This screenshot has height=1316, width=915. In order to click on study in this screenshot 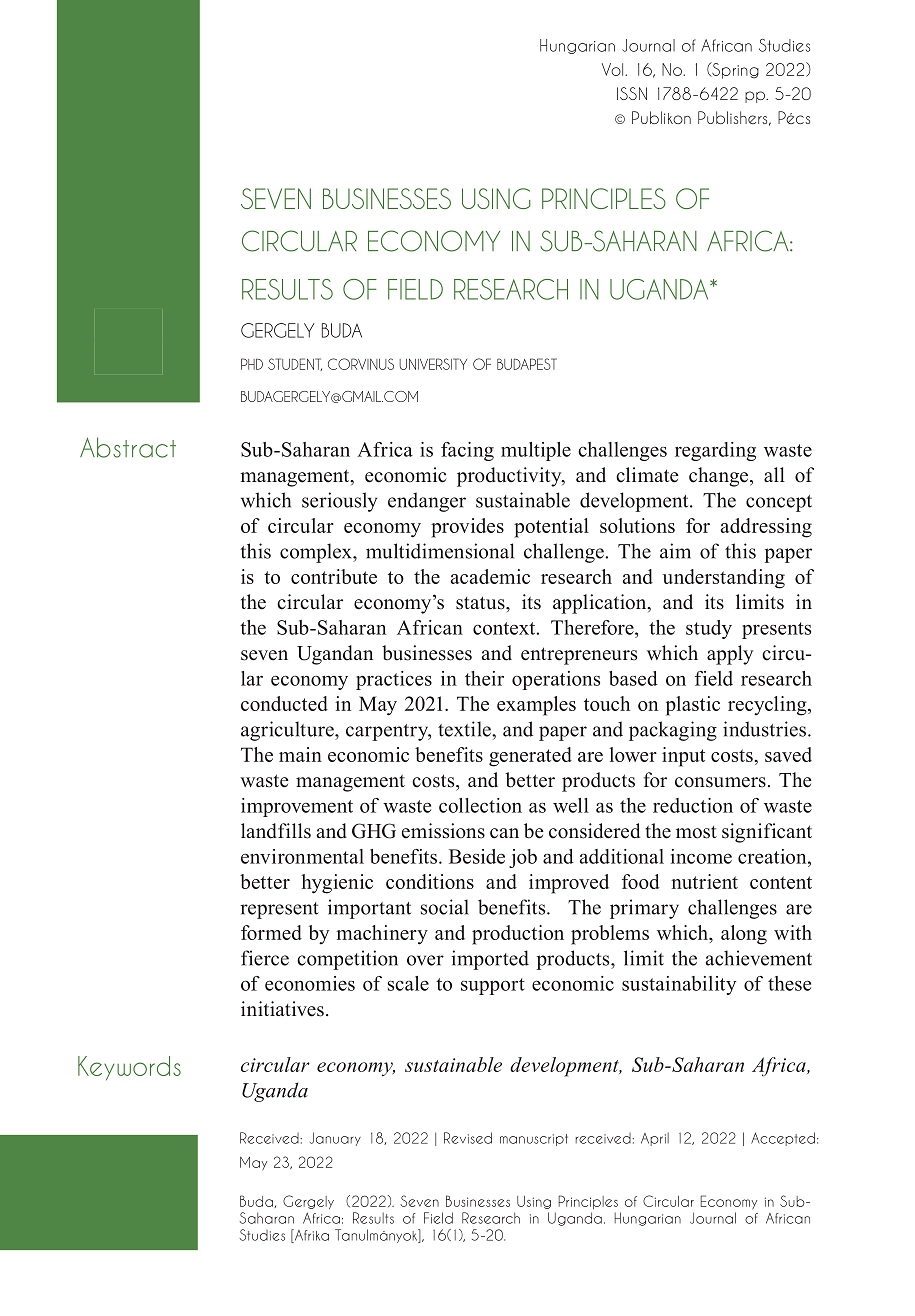, I will do `click(709, 629)`.
